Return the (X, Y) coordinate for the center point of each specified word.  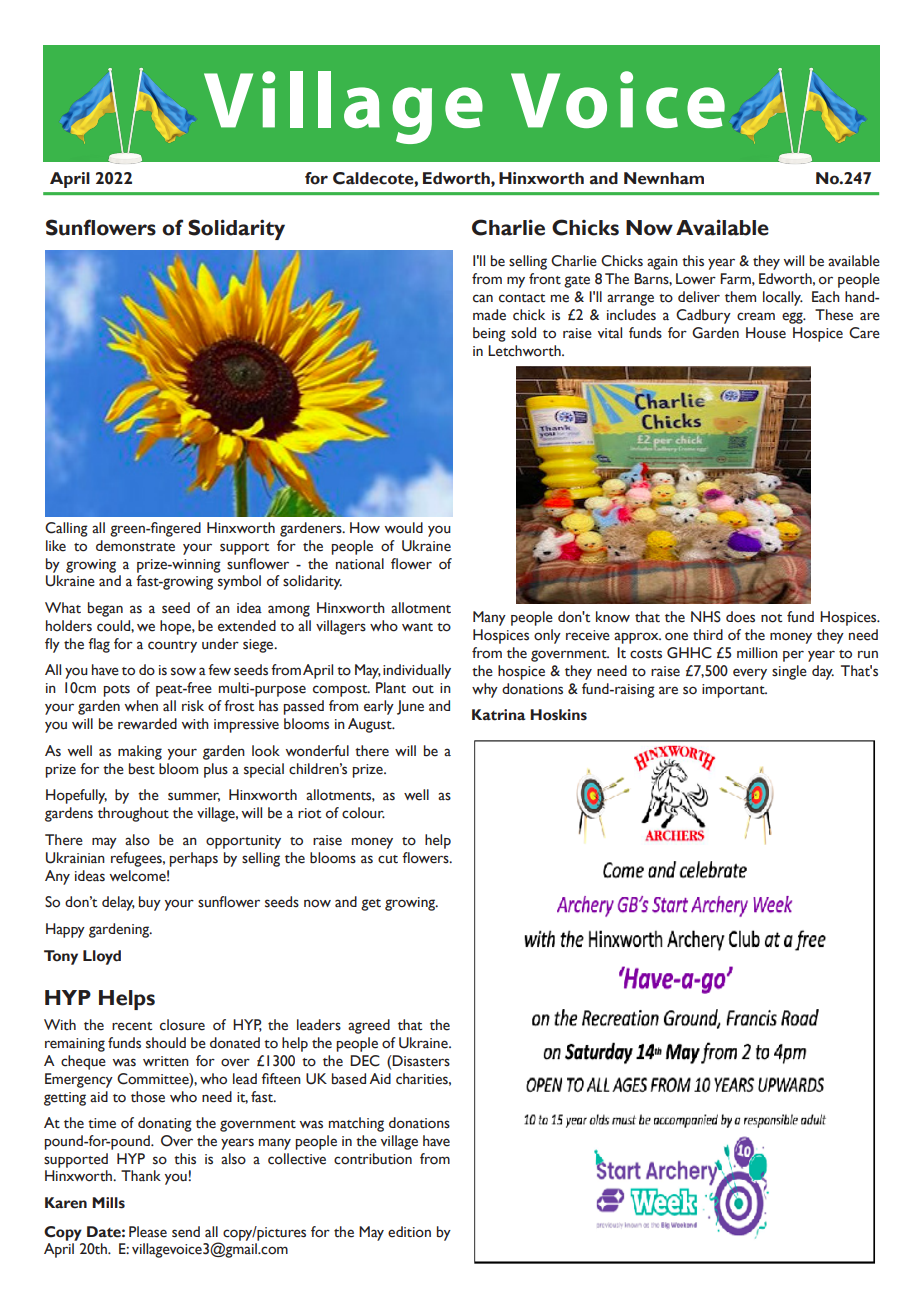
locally (783, 298)
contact (522, 298)
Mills (108, 1203)
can (483, 298)
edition (409, 1232)
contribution (373, 1159)
